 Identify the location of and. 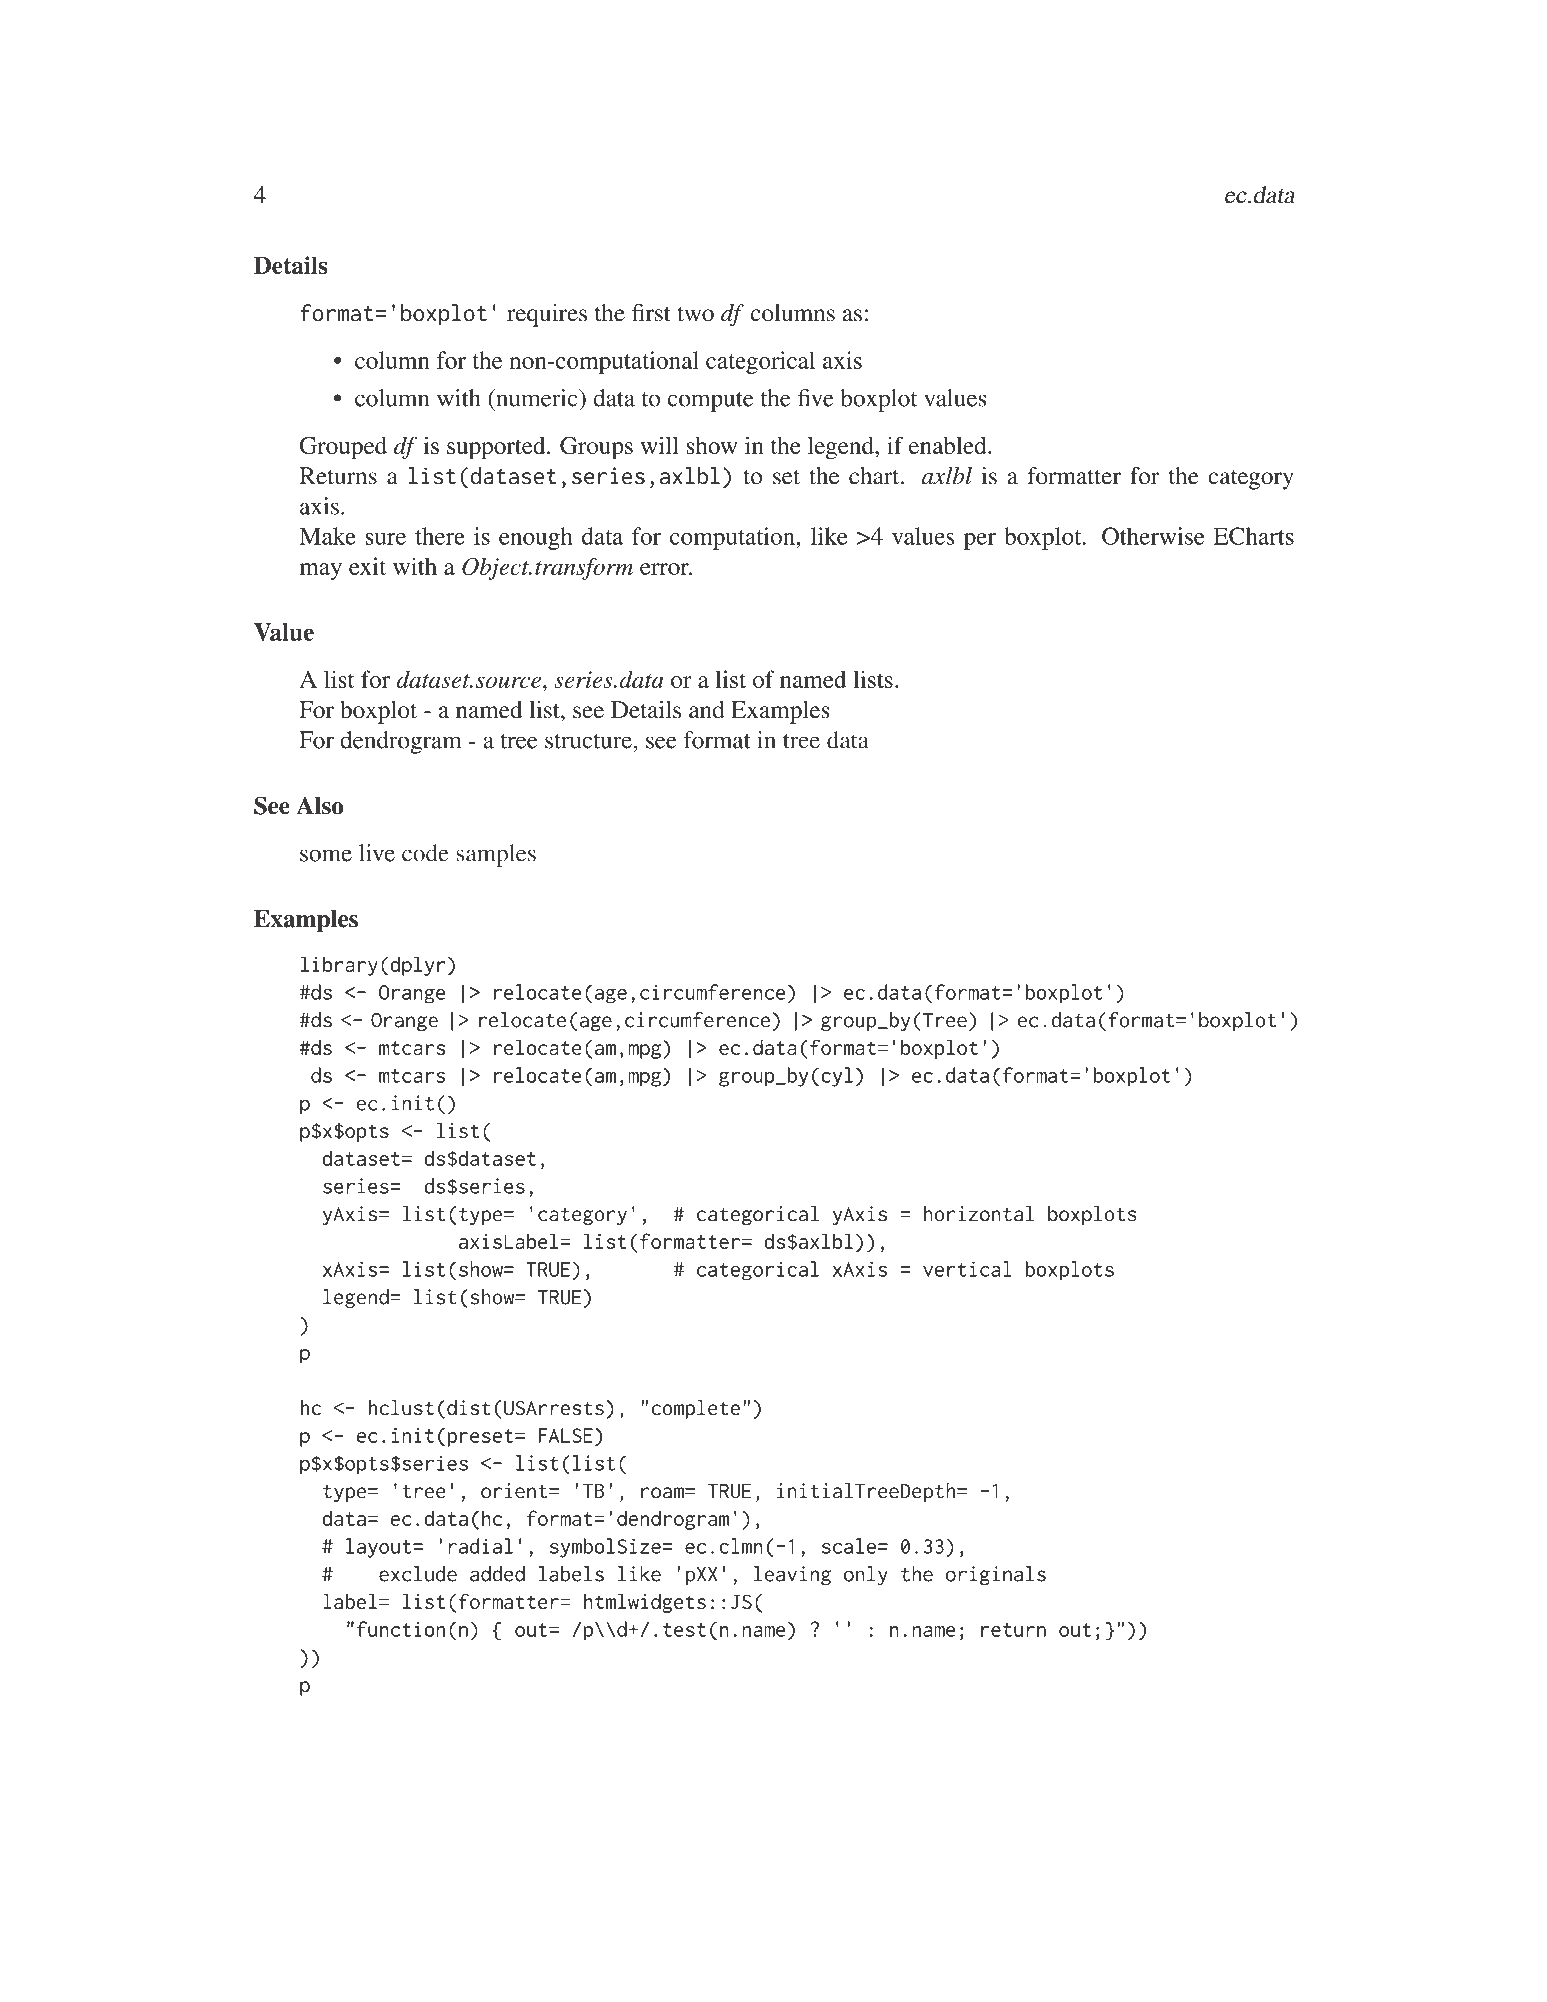
(707, 710).
